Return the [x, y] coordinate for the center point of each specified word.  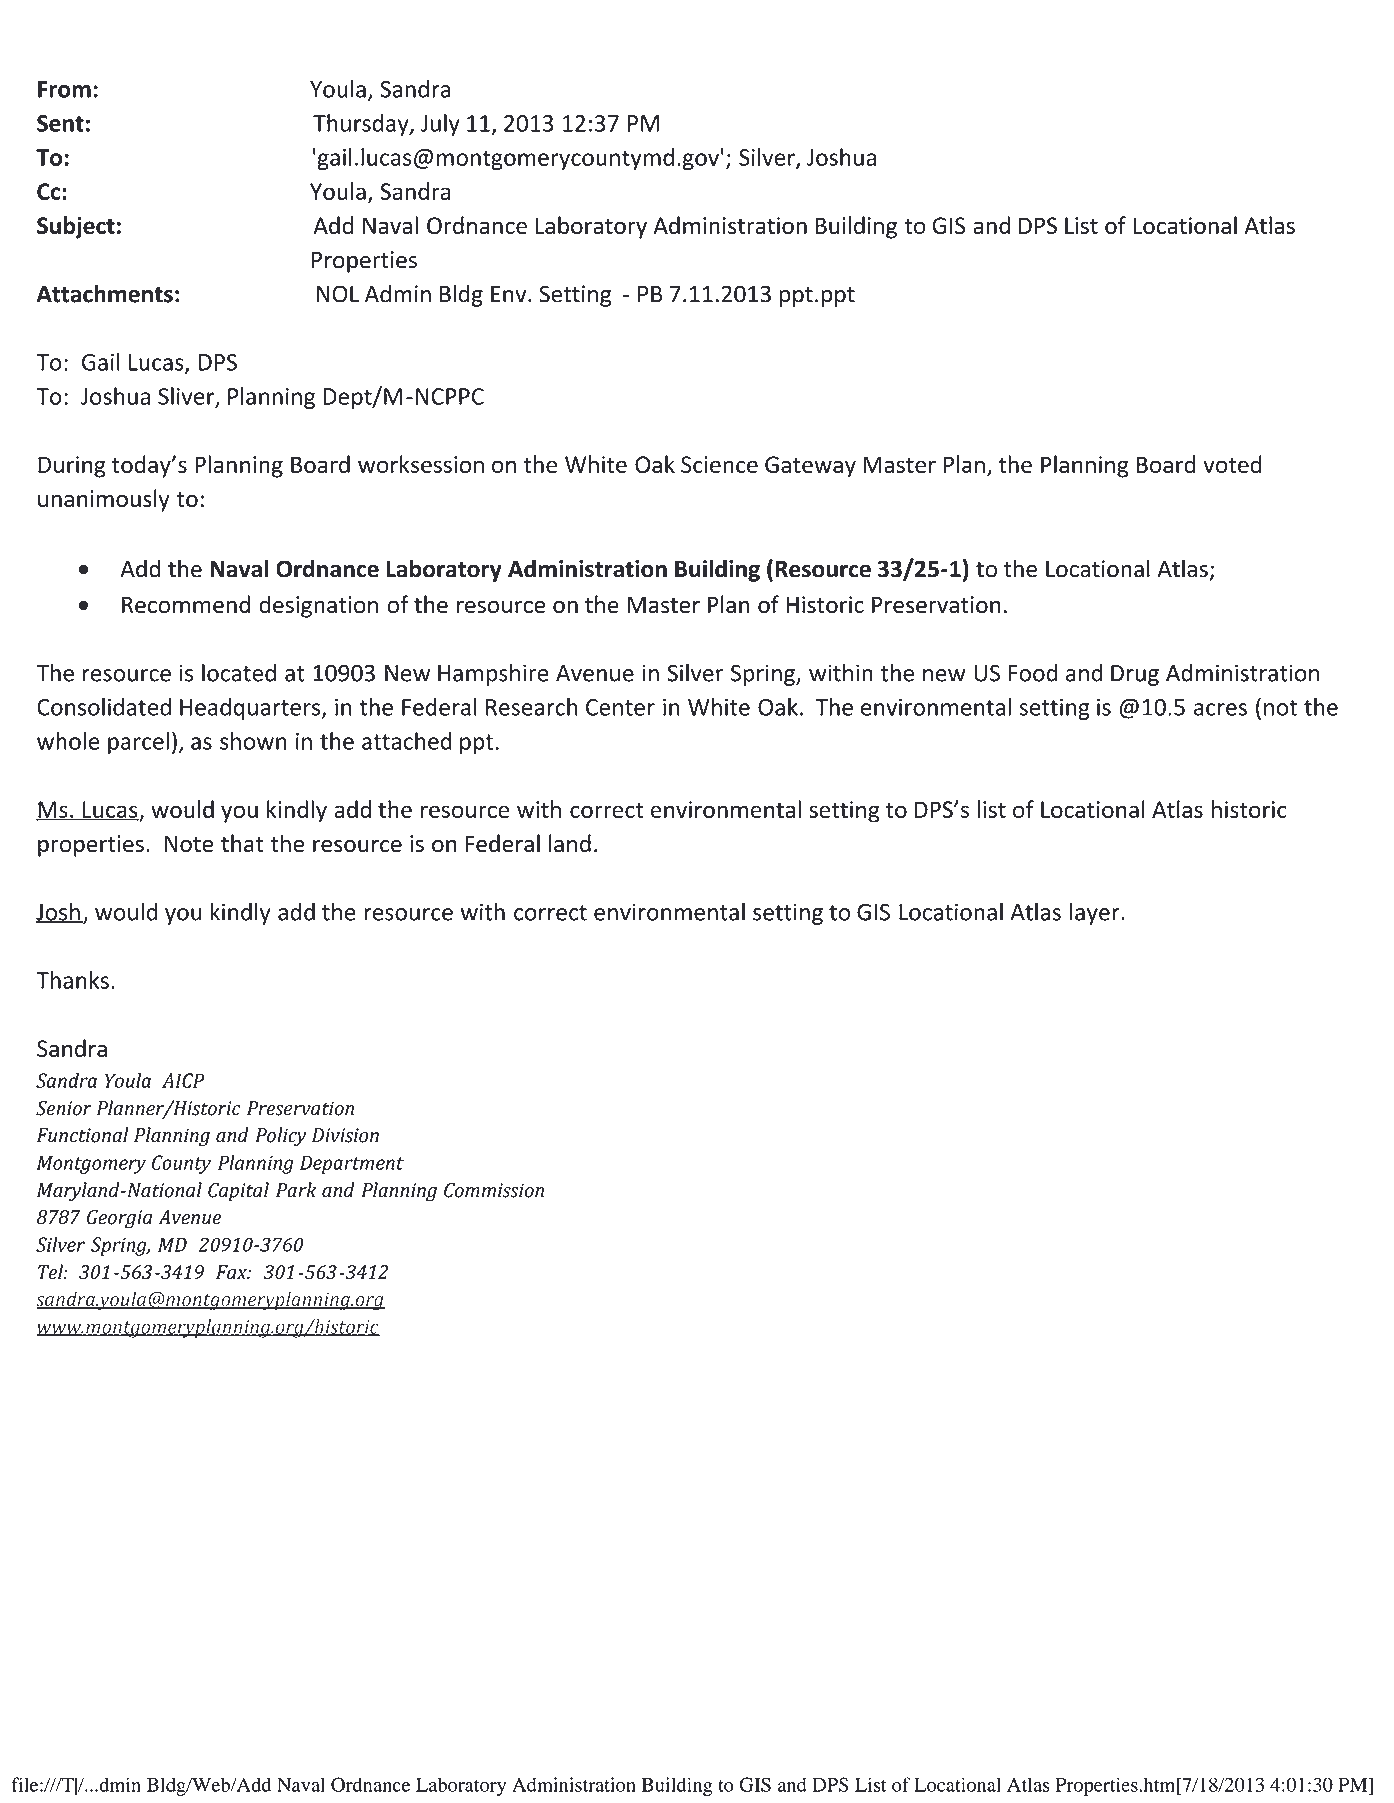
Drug [1135, 675]
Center [620, 707]
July [440, 125]
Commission [494, 1190]
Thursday [362, 125]
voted [1232, 464]
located [239, 672]
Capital [238, 1192]
